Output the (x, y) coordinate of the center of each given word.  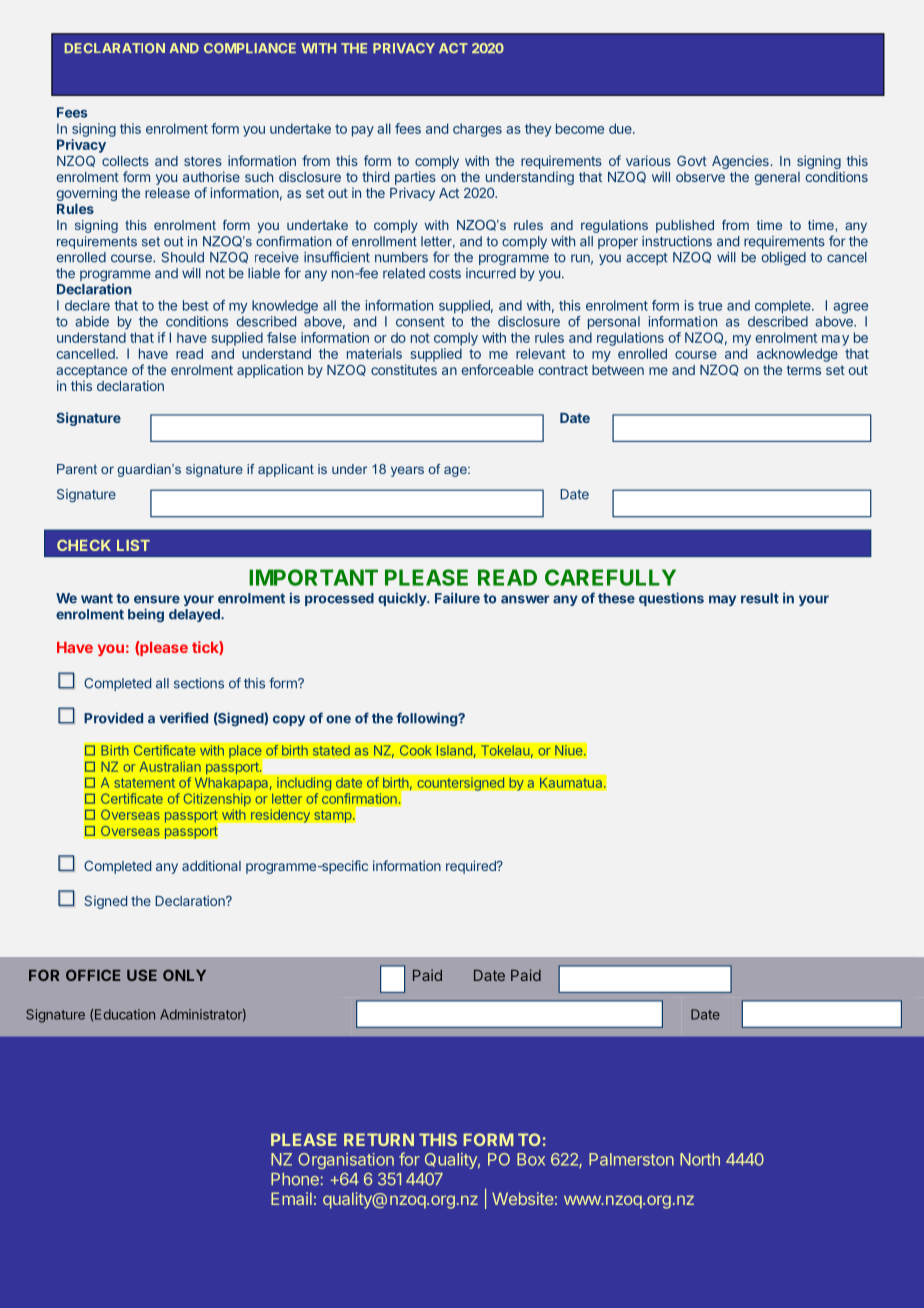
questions (671, 599)
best (196, 305)
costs (445, 274)
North (700, 1159)
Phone (295, 1179)
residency (281, 816)
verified (184, 718)
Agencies (740, 162)
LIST (133, 545)
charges (477, 130)
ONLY (184, 975)
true (710, 306)
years (407, 471)
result (760, 598)
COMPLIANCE (250, 48)
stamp (334, 816)
